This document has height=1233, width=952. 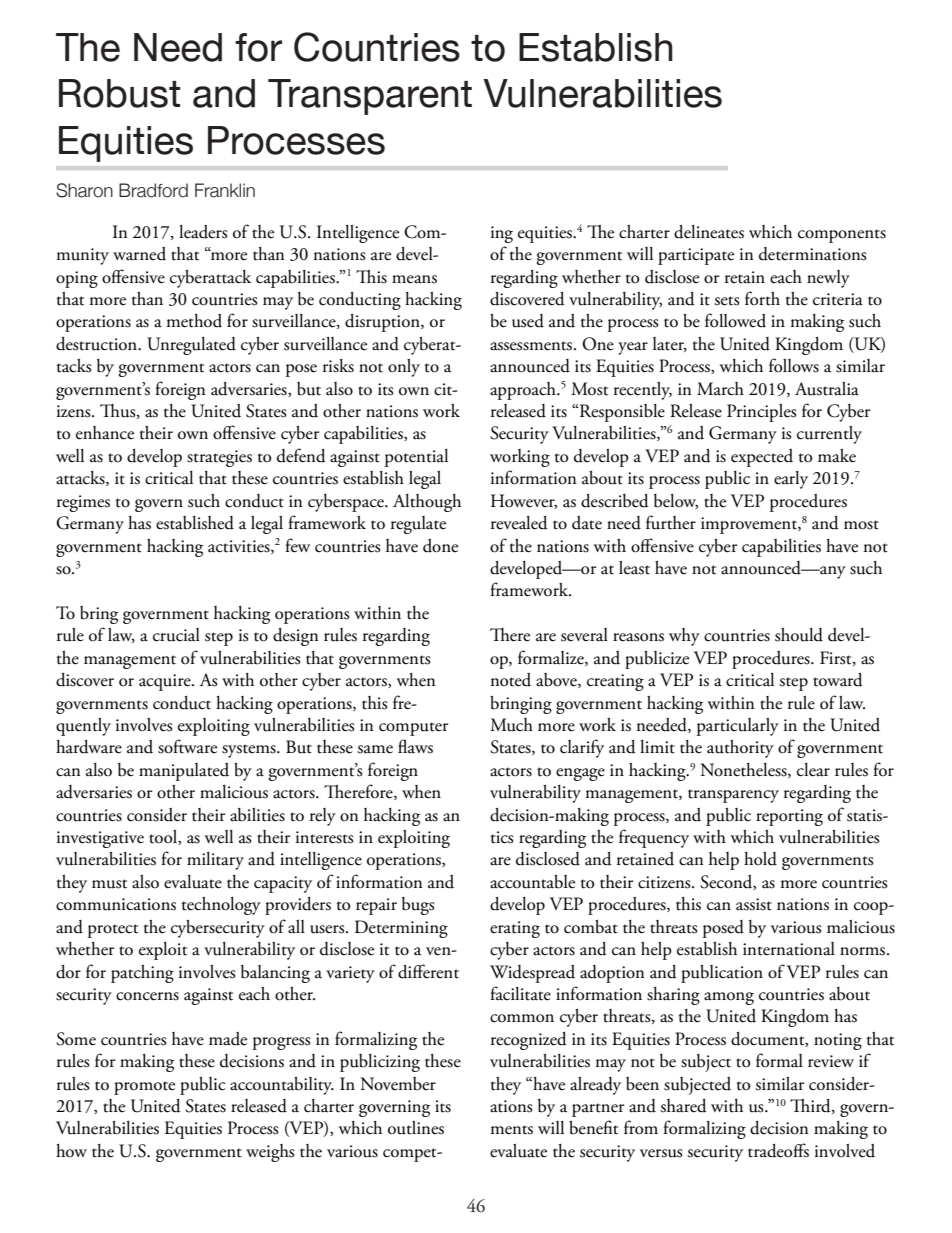 What do you see at coordinates (413, 729) in the document?
I see `computer` at bounding box center [413, 729].
